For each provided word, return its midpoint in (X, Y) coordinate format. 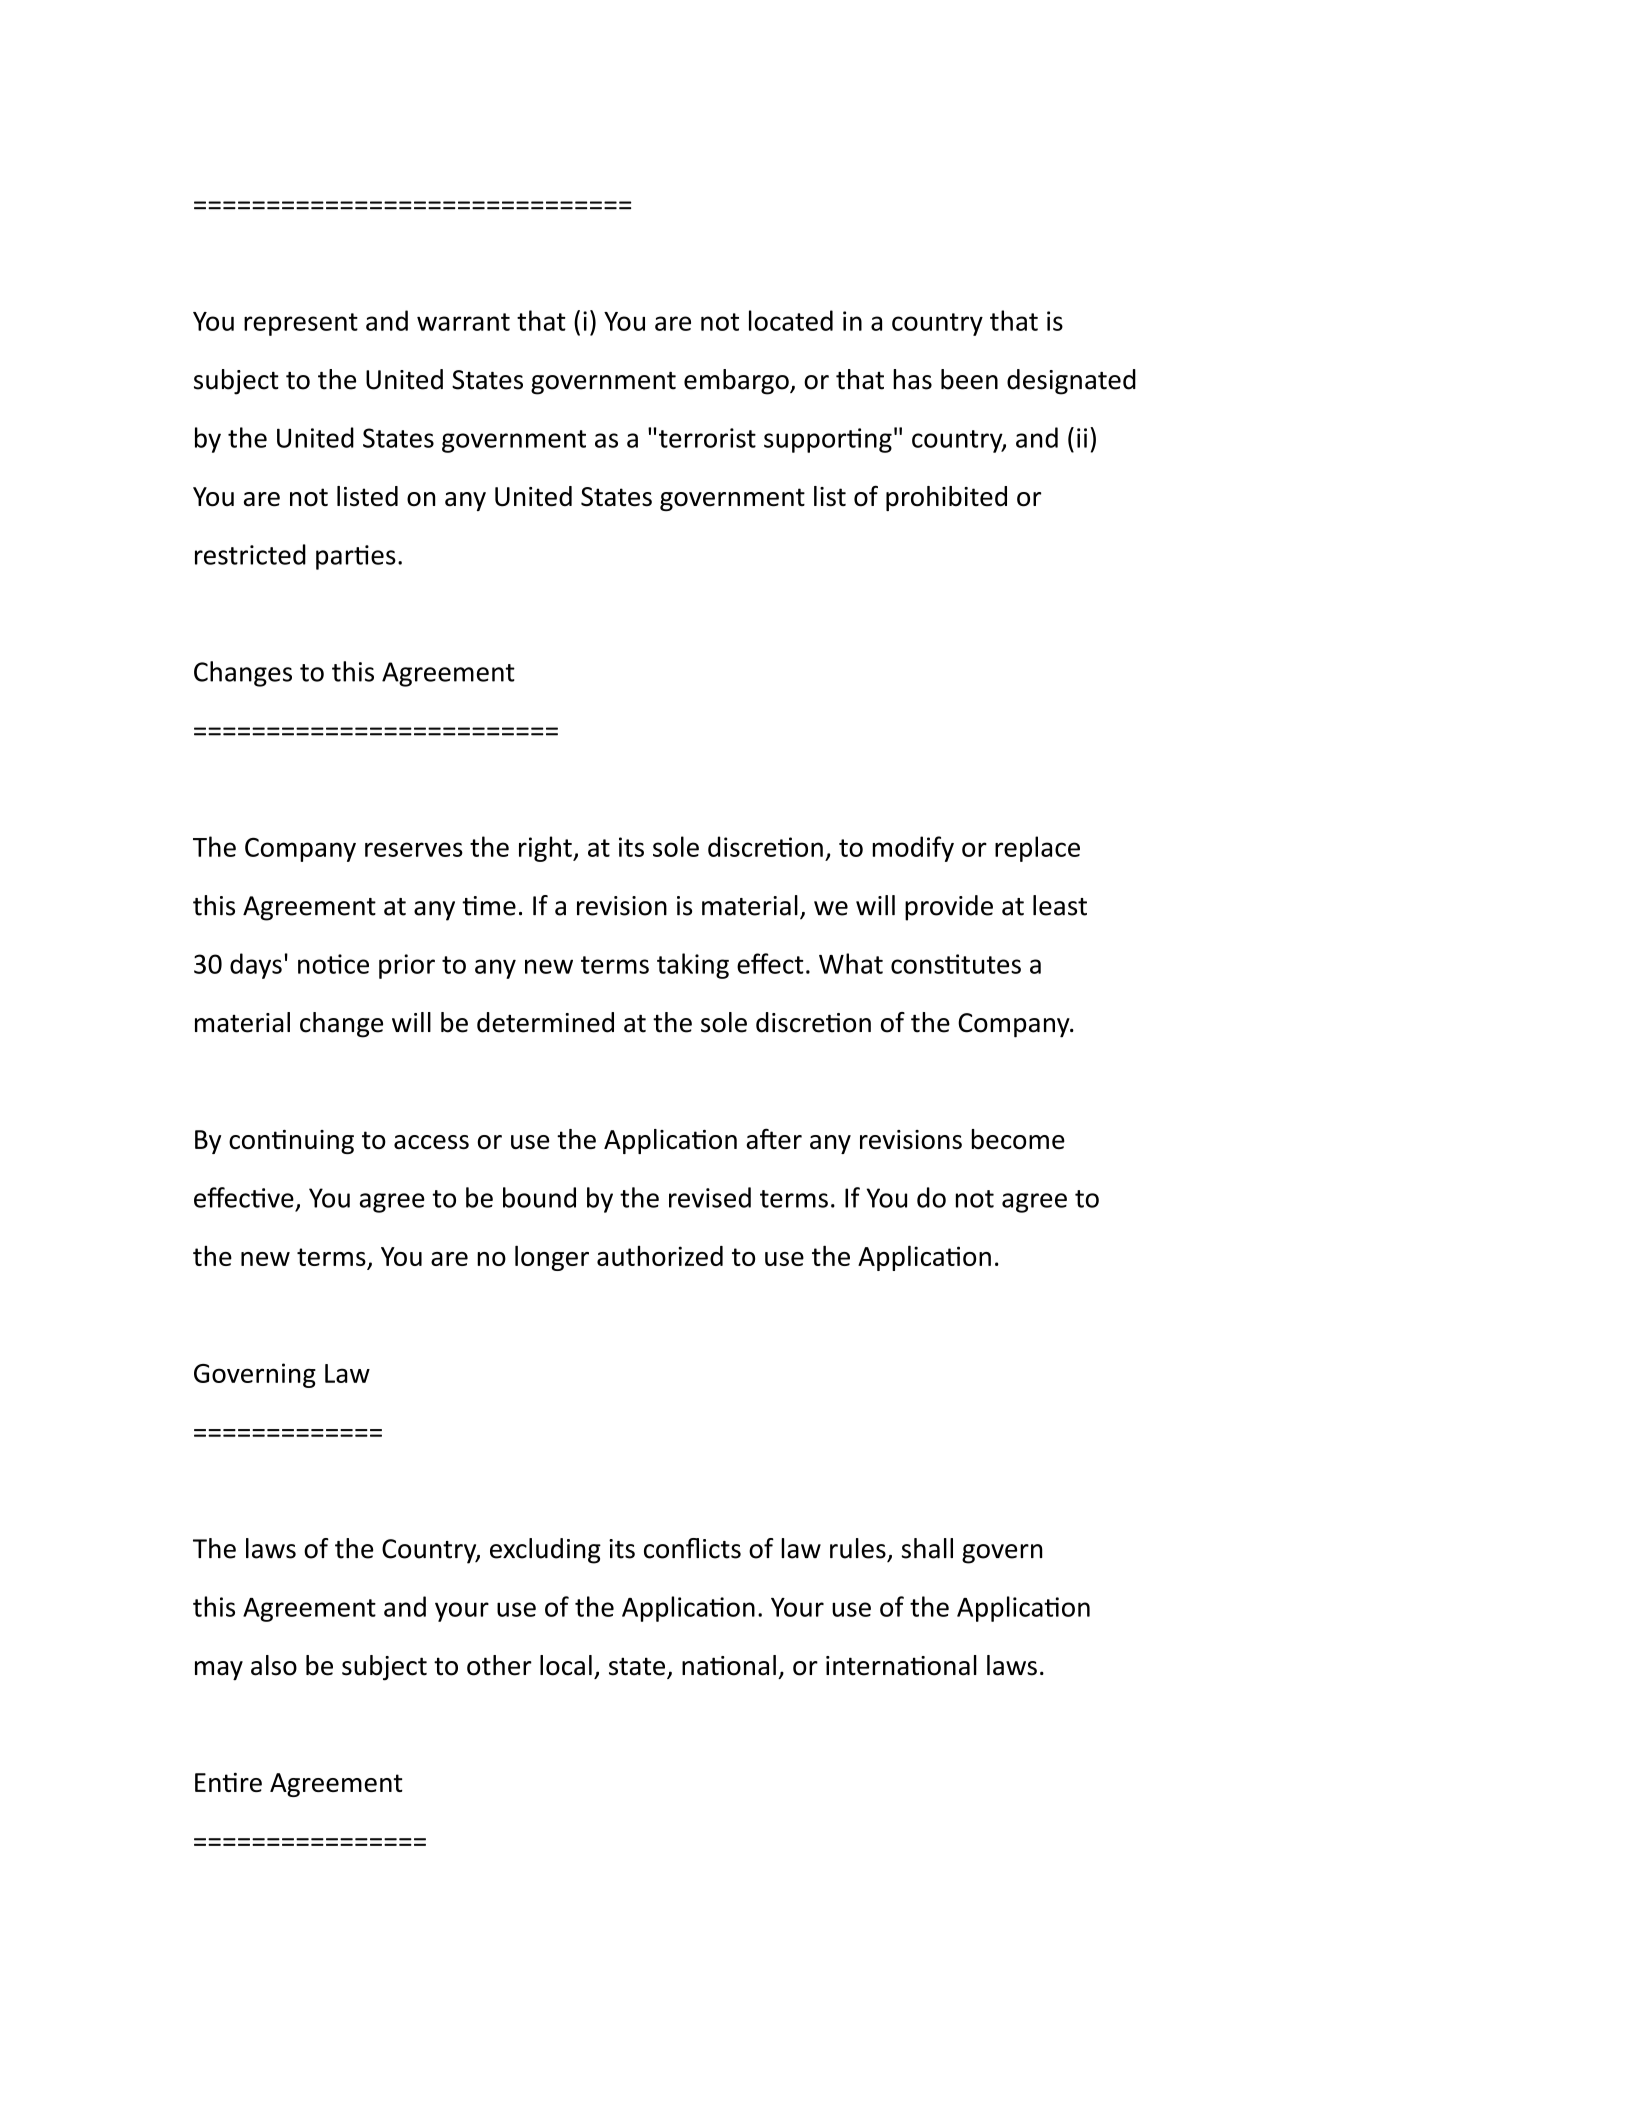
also (274, 1665)
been (969, 379)
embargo (737, 382)
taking (693, 966)
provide (949, 908)
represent (301, 324)
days (256, 966)
